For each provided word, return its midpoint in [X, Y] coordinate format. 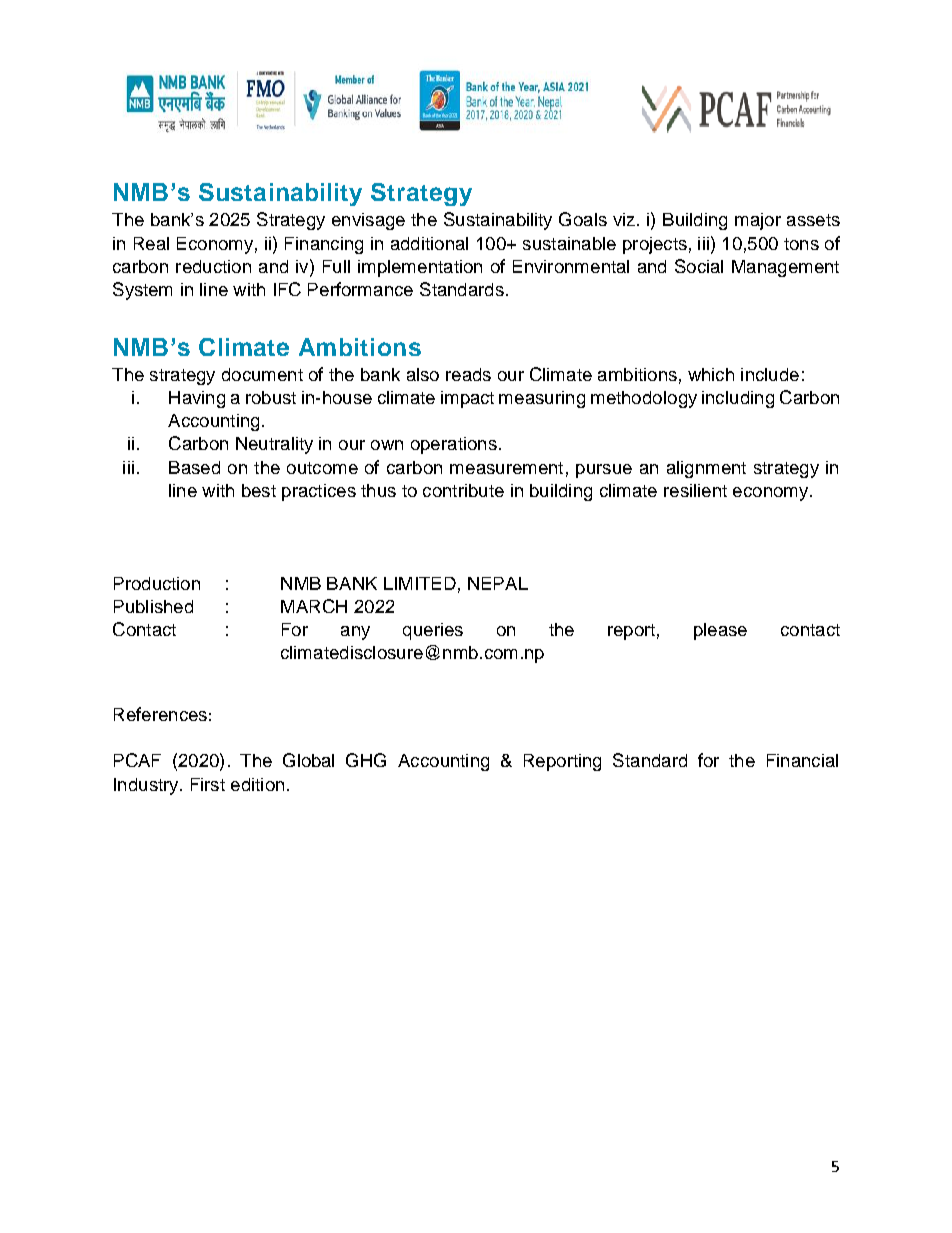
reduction [213, 266]
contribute [463, 490]
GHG [366, 760]
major [758, 221]
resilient [695, 490]
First [208, 784]
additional [429, 243]
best [259, 490]
